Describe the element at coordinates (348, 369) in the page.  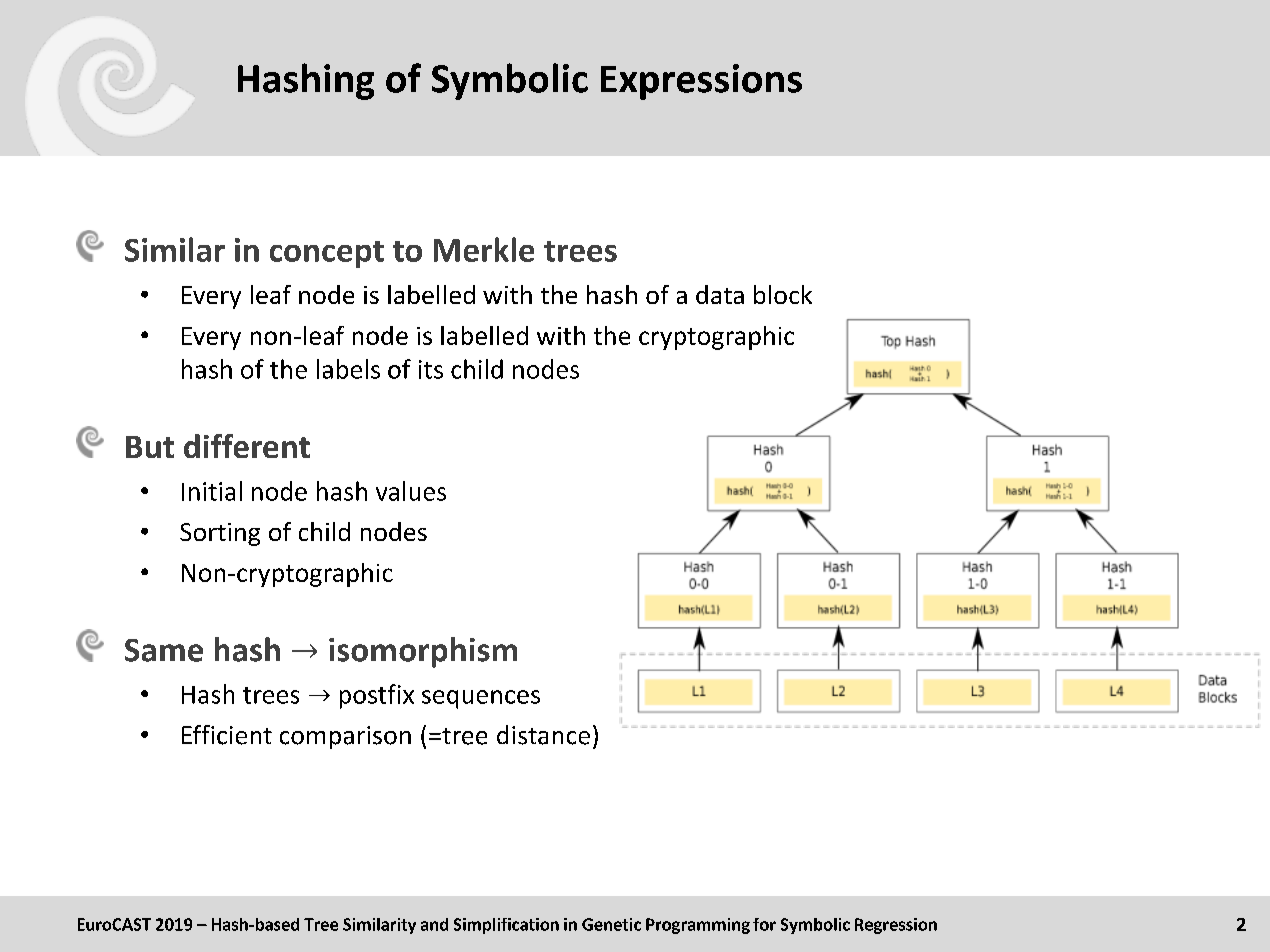
I see `labels` at that location.
